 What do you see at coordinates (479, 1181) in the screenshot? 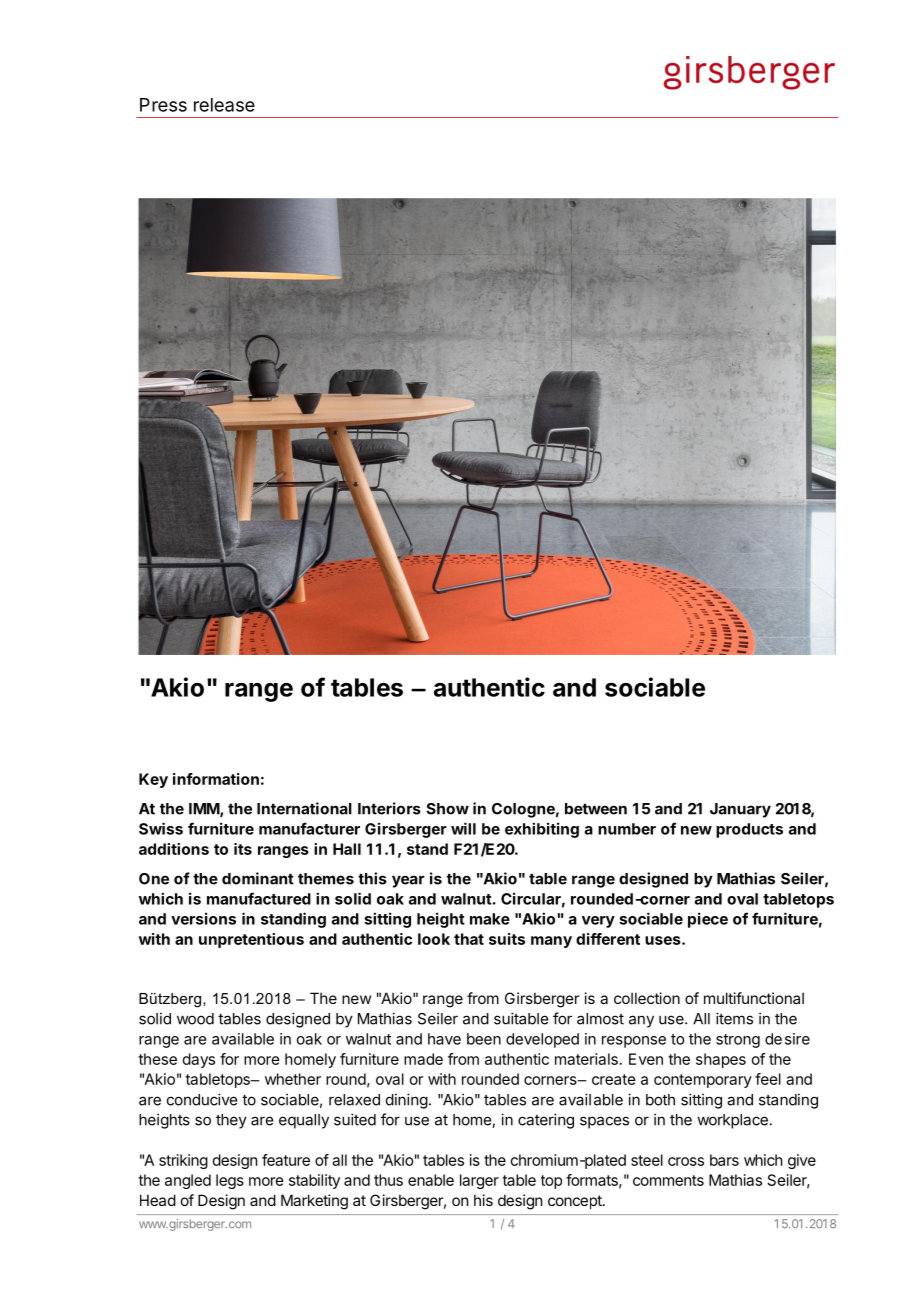
I see `larger` at bounding box center [479, 1181].
